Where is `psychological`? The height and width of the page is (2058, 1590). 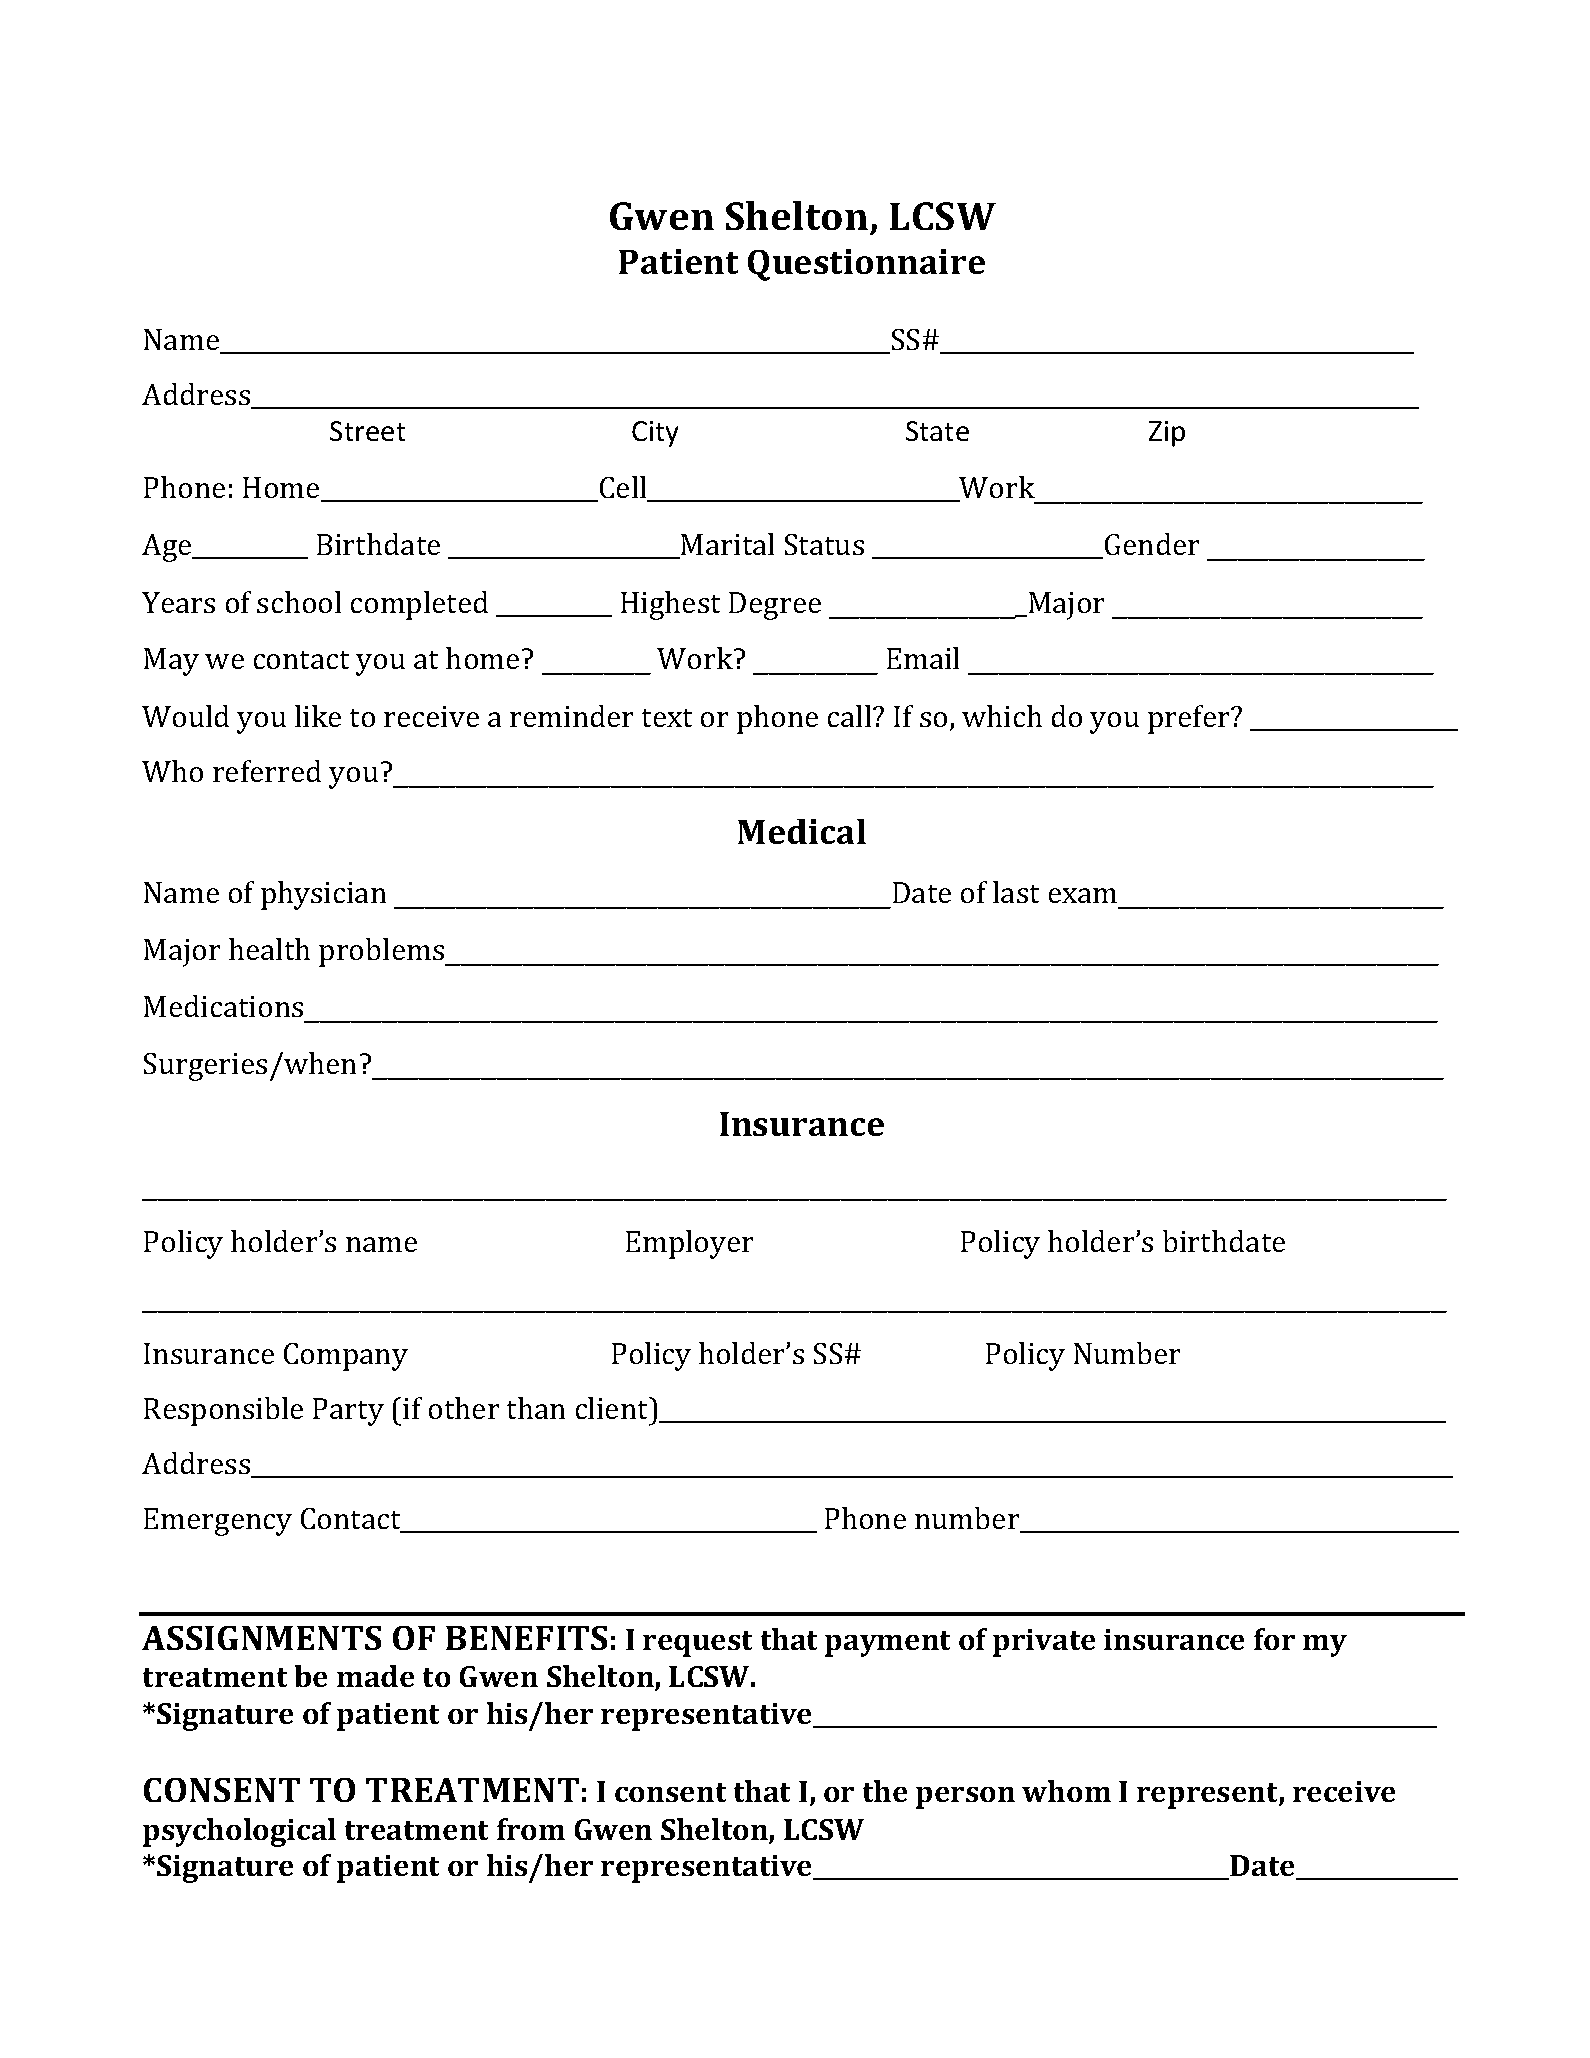 psychological is located at coordinates (239, 1832).
